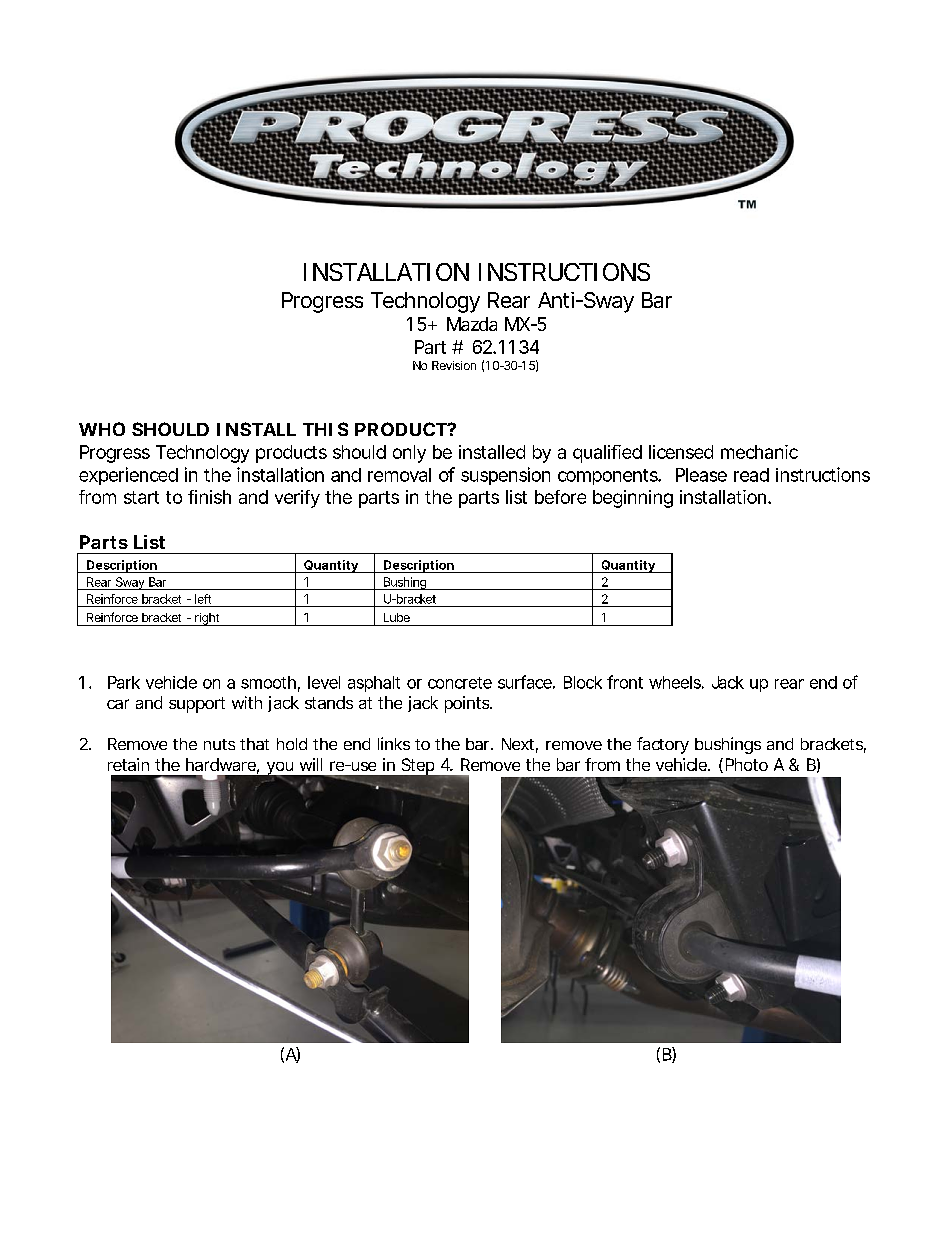 The image size is (952, 1233). Describe the element at coordinates (102, 429) in the screenshot. I see `WHO` at that location.
